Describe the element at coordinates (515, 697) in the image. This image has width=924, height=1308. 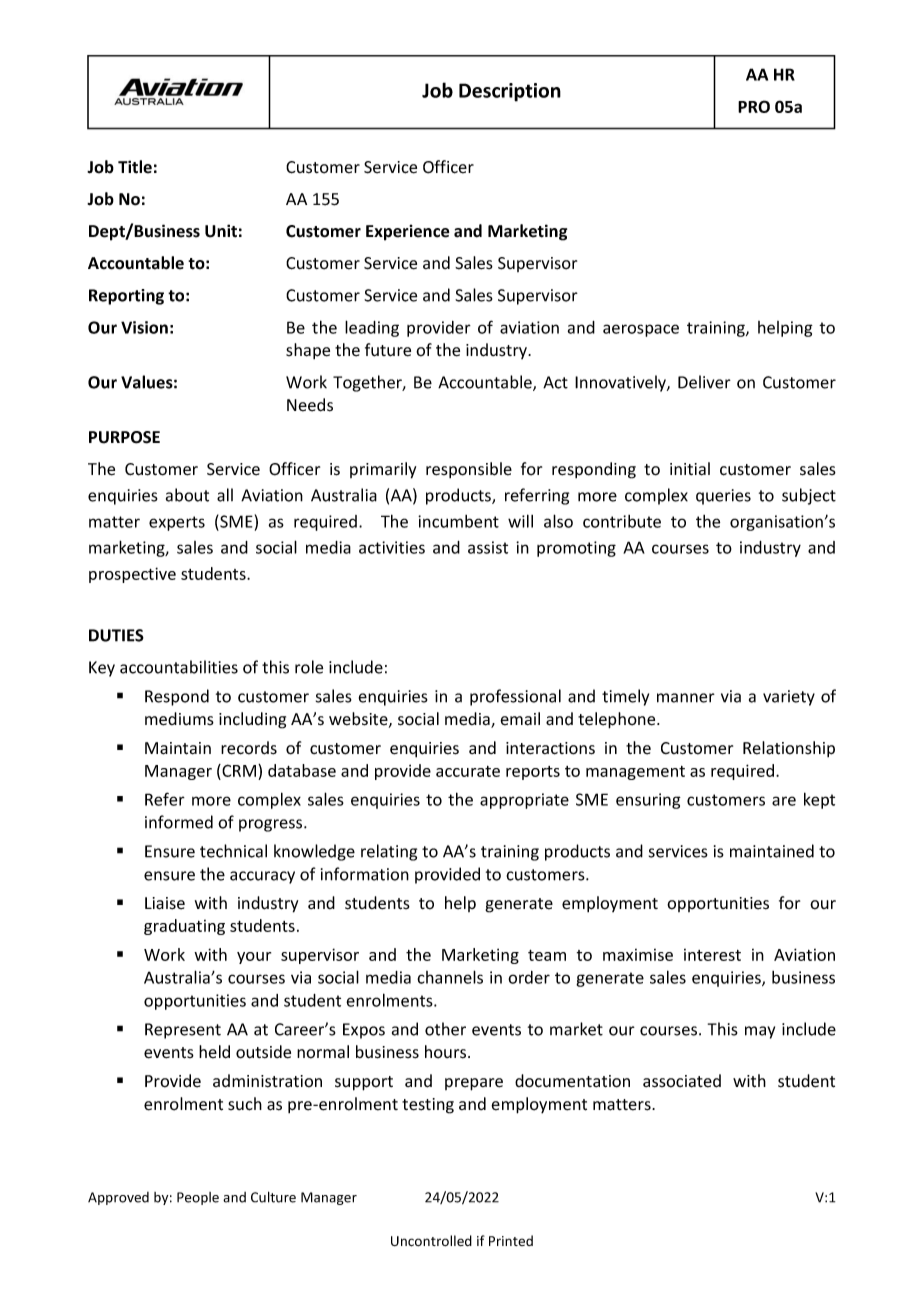
I see `professional` at that location.
